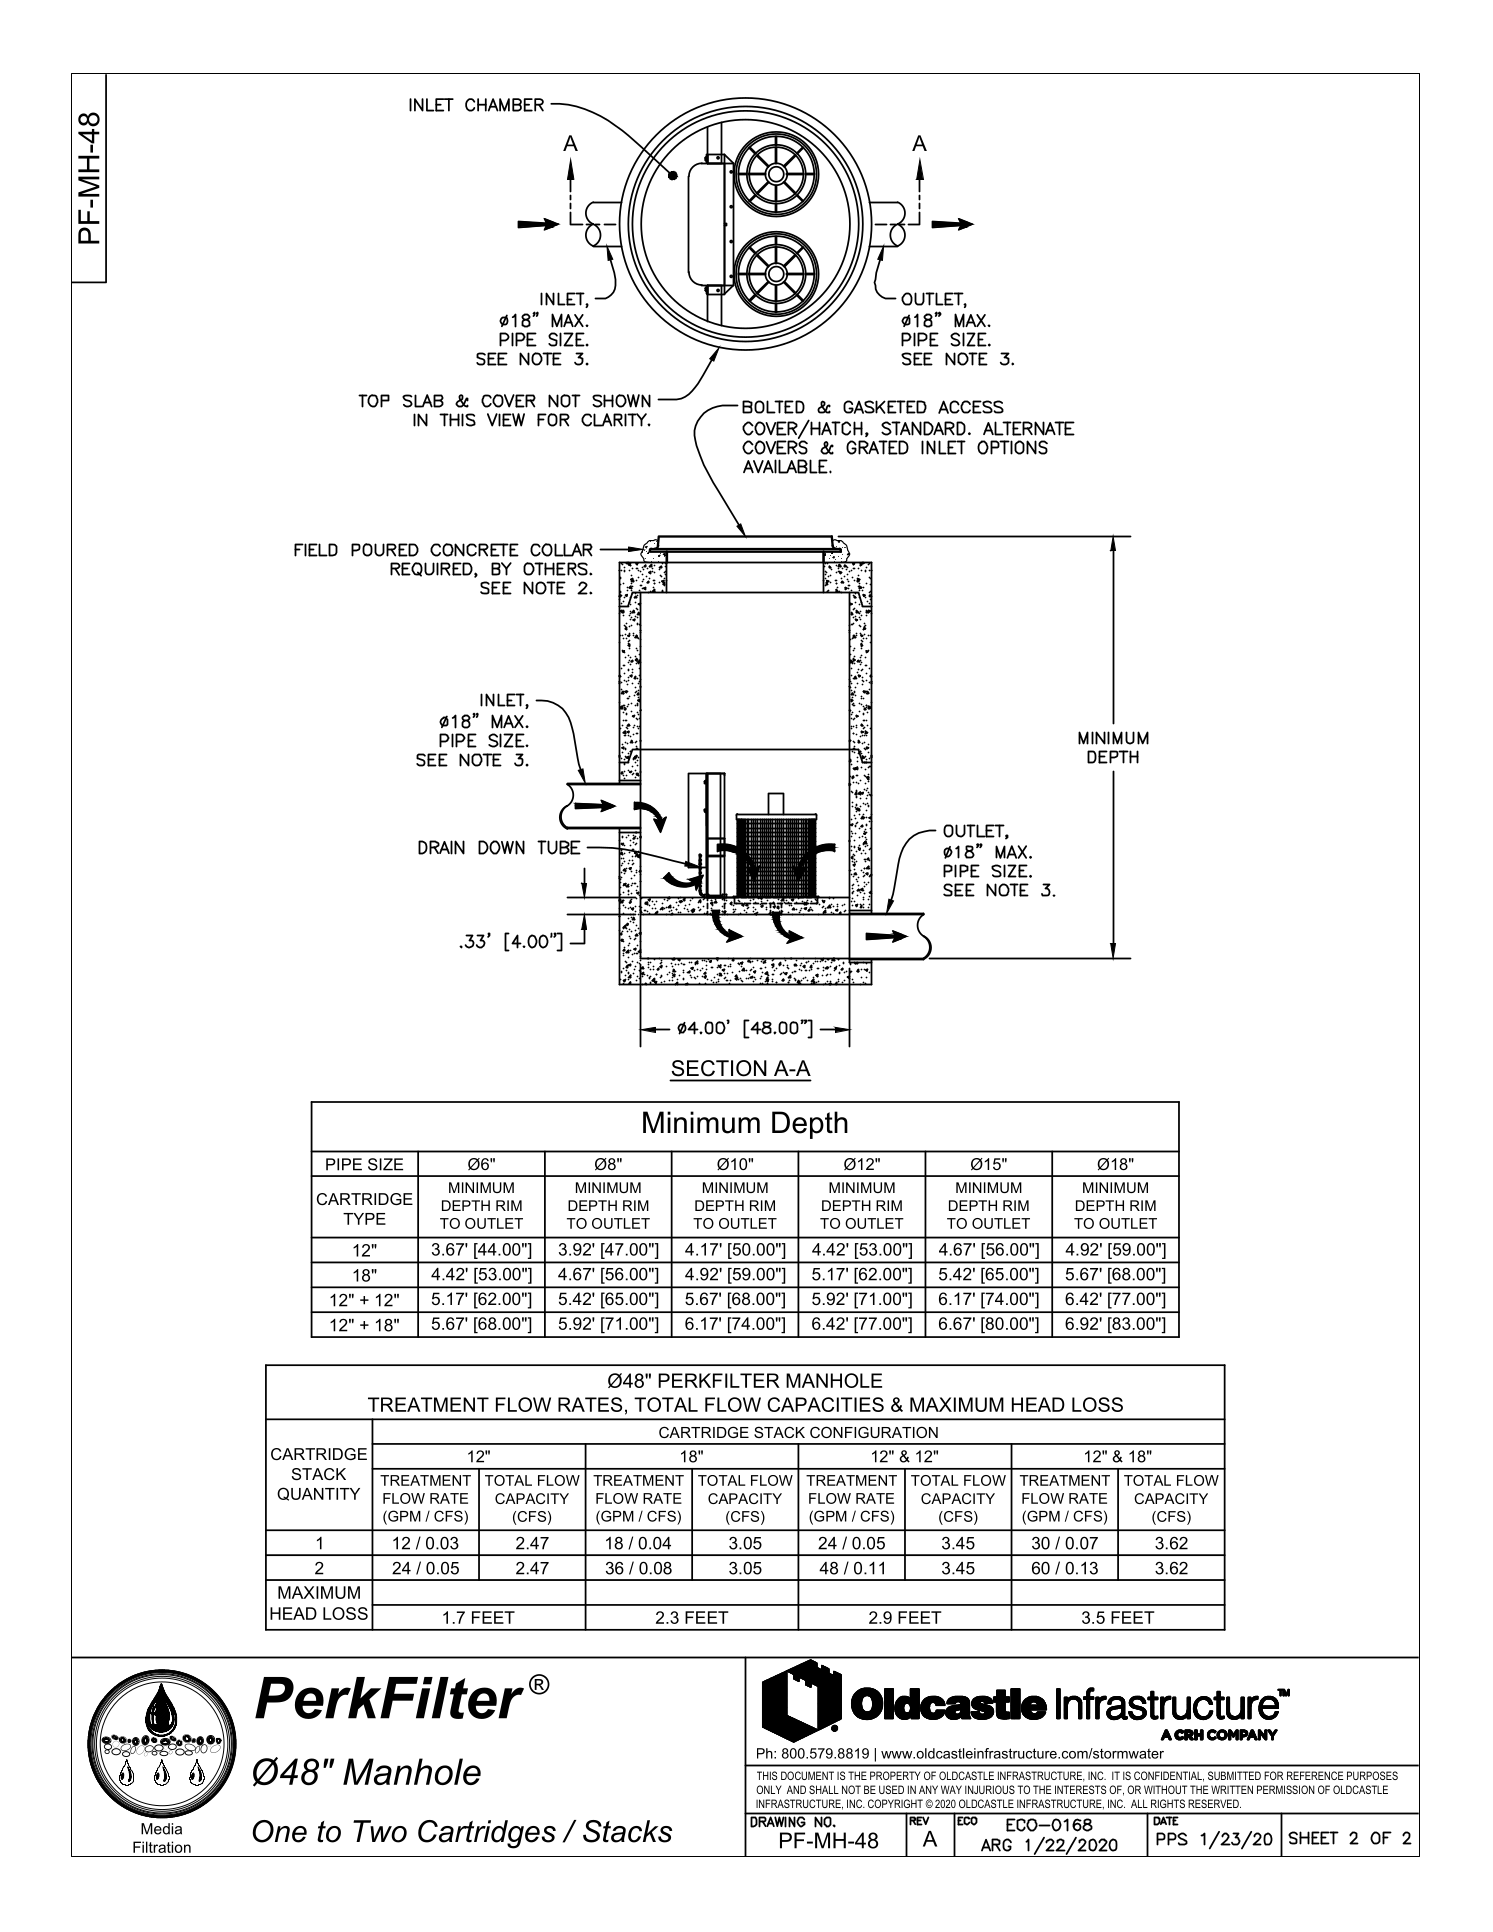 The width and height of the screenshot is (1493, 1932). What do you see at coordinates (280, 1831) in the screenshot?
I see `One` at bounding box center [280, 1831].
